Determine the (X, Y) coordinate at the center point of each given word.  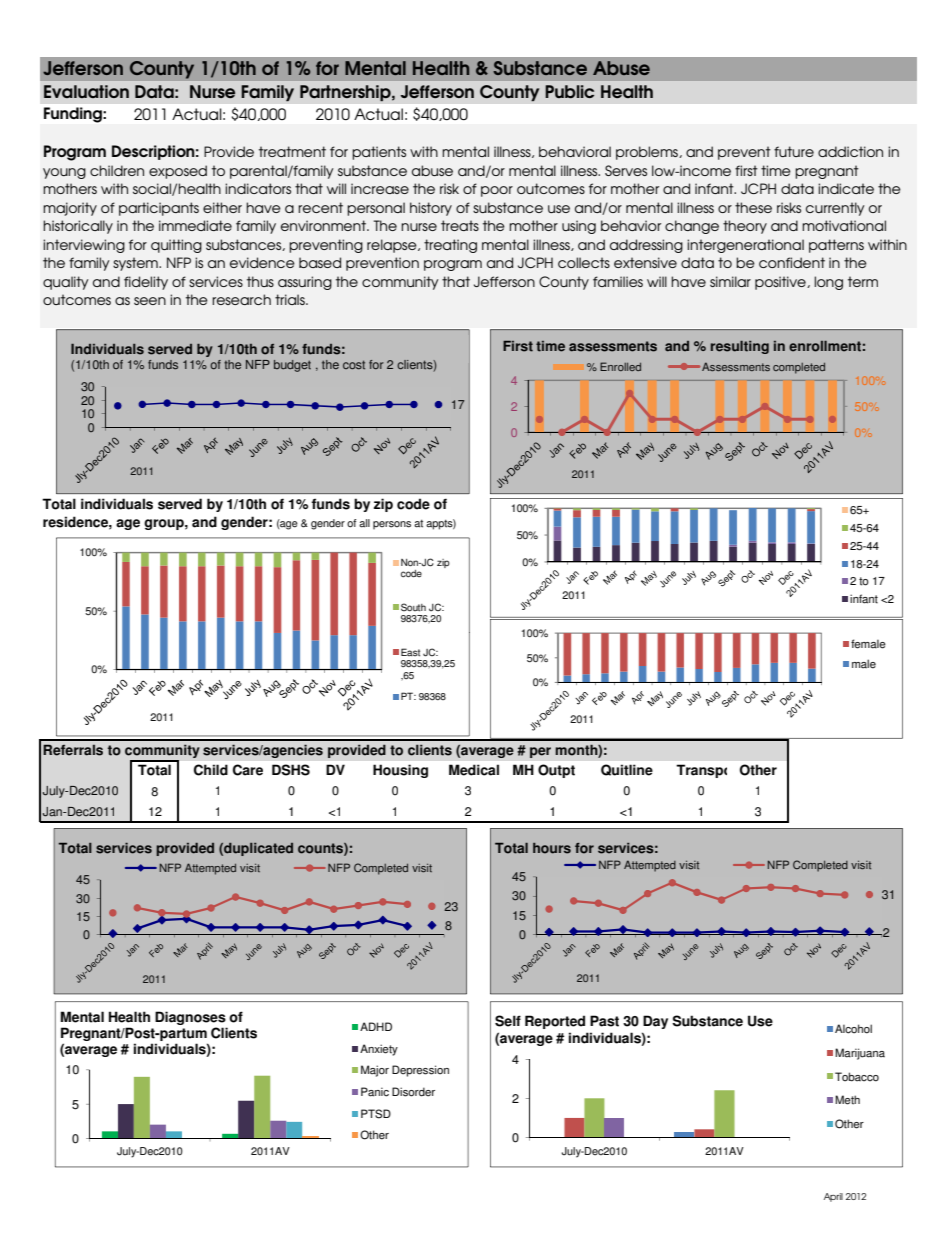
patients (379, 153)
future (794, 151)
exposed (178, 172)
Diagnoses (190, 1018)
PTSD (376, 1114)
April (833, 1197)
